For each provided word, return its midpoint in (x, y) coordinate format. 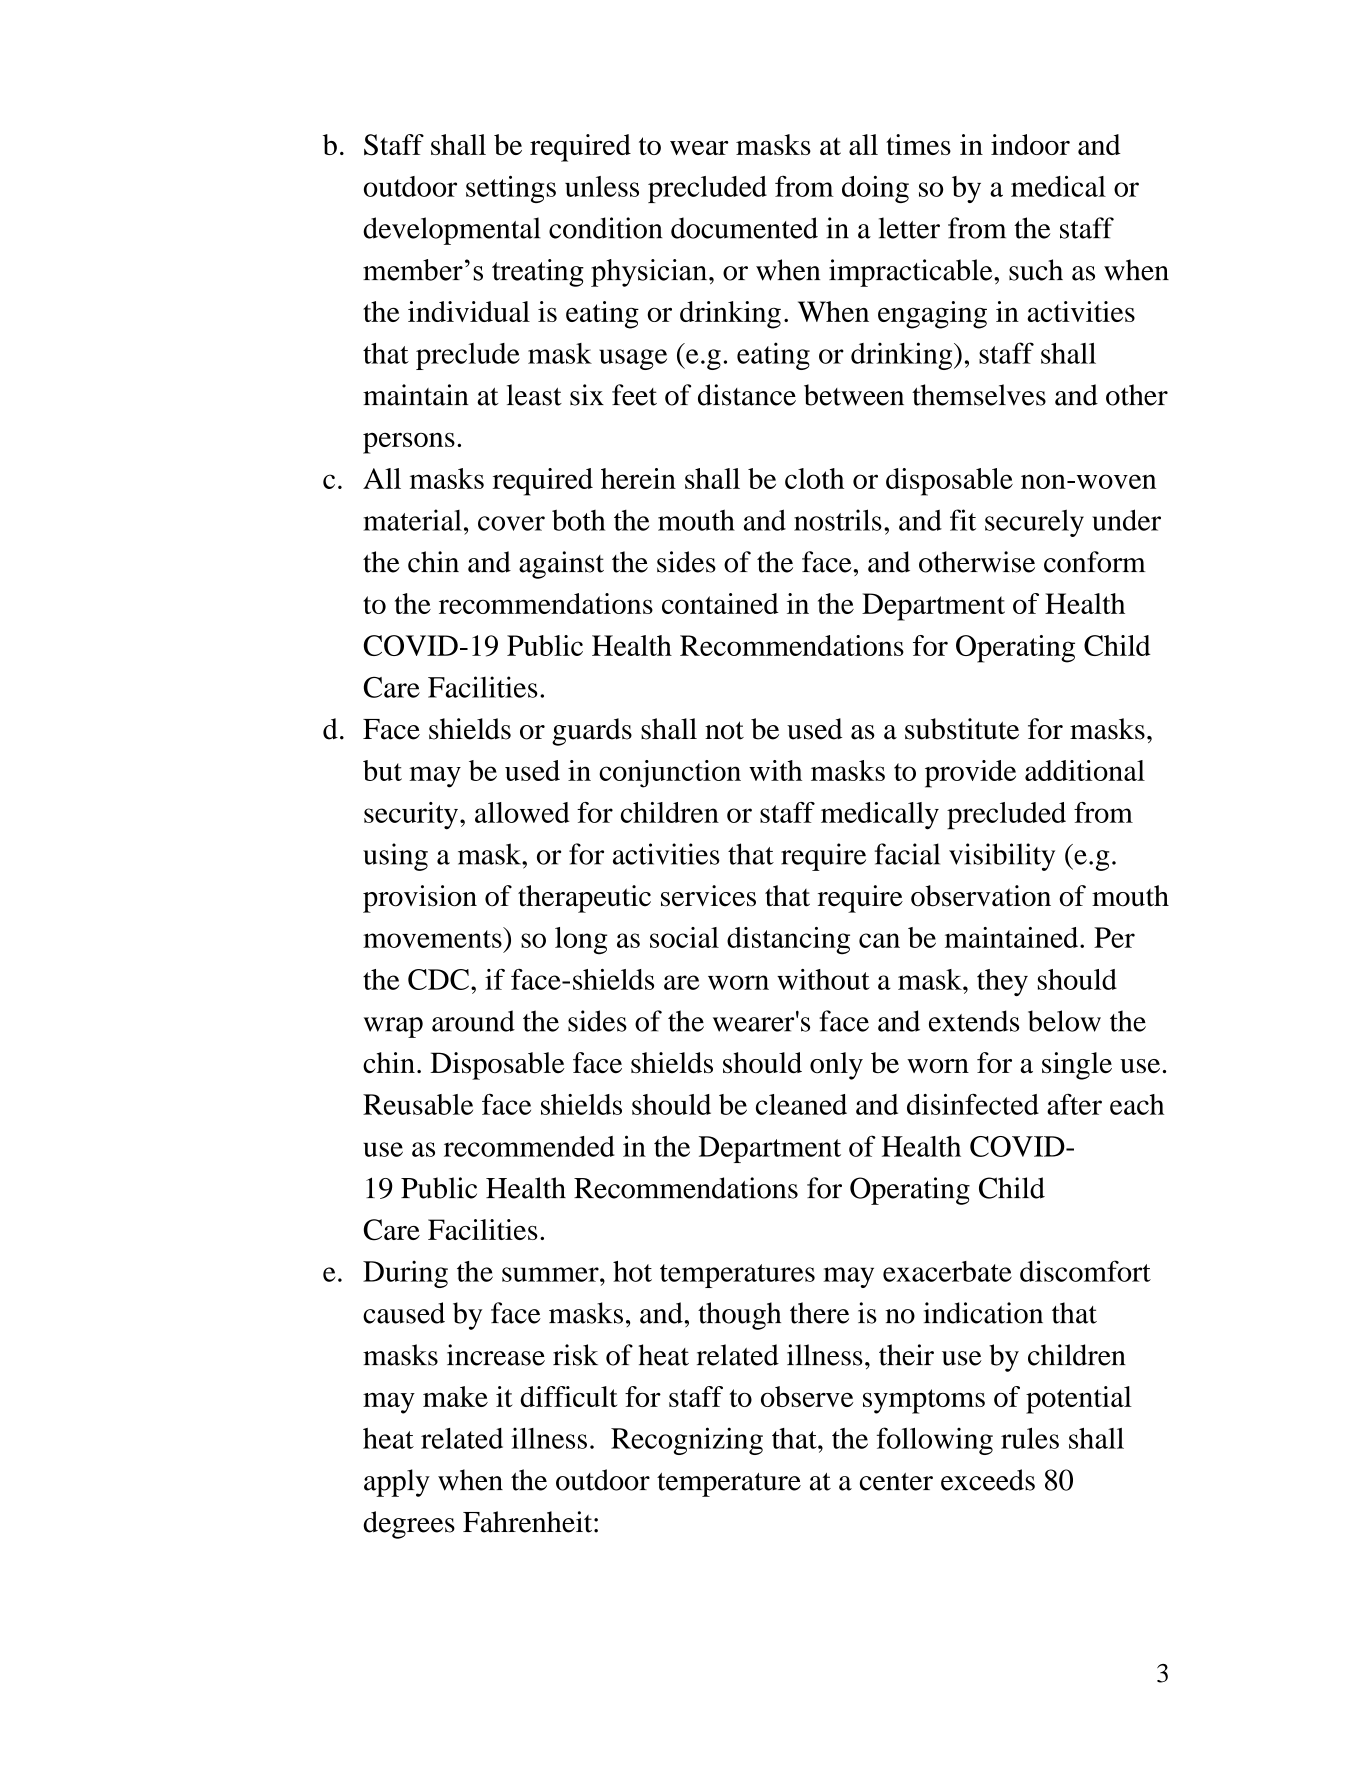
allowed (522, 812)
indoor (1030, 144)
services (708, 896)
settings (511, 189)
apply (397, 1483)
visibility (1002, 857)
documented (744, 228)
